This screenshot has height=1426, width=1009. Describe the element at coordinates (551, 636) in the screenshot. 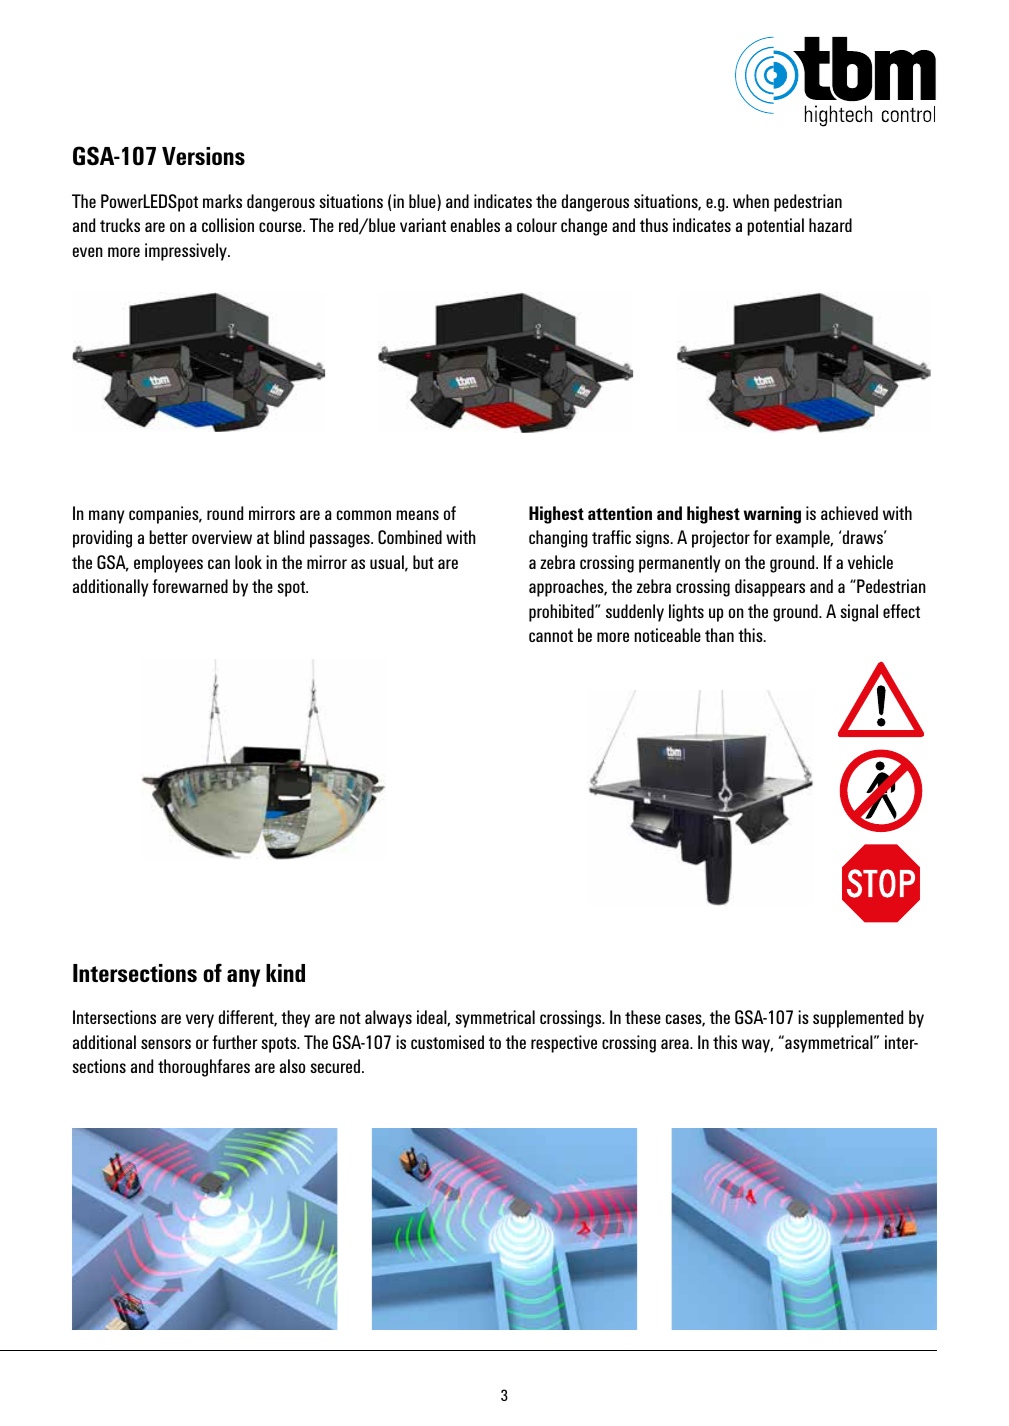

I see `cannot` at that location.
